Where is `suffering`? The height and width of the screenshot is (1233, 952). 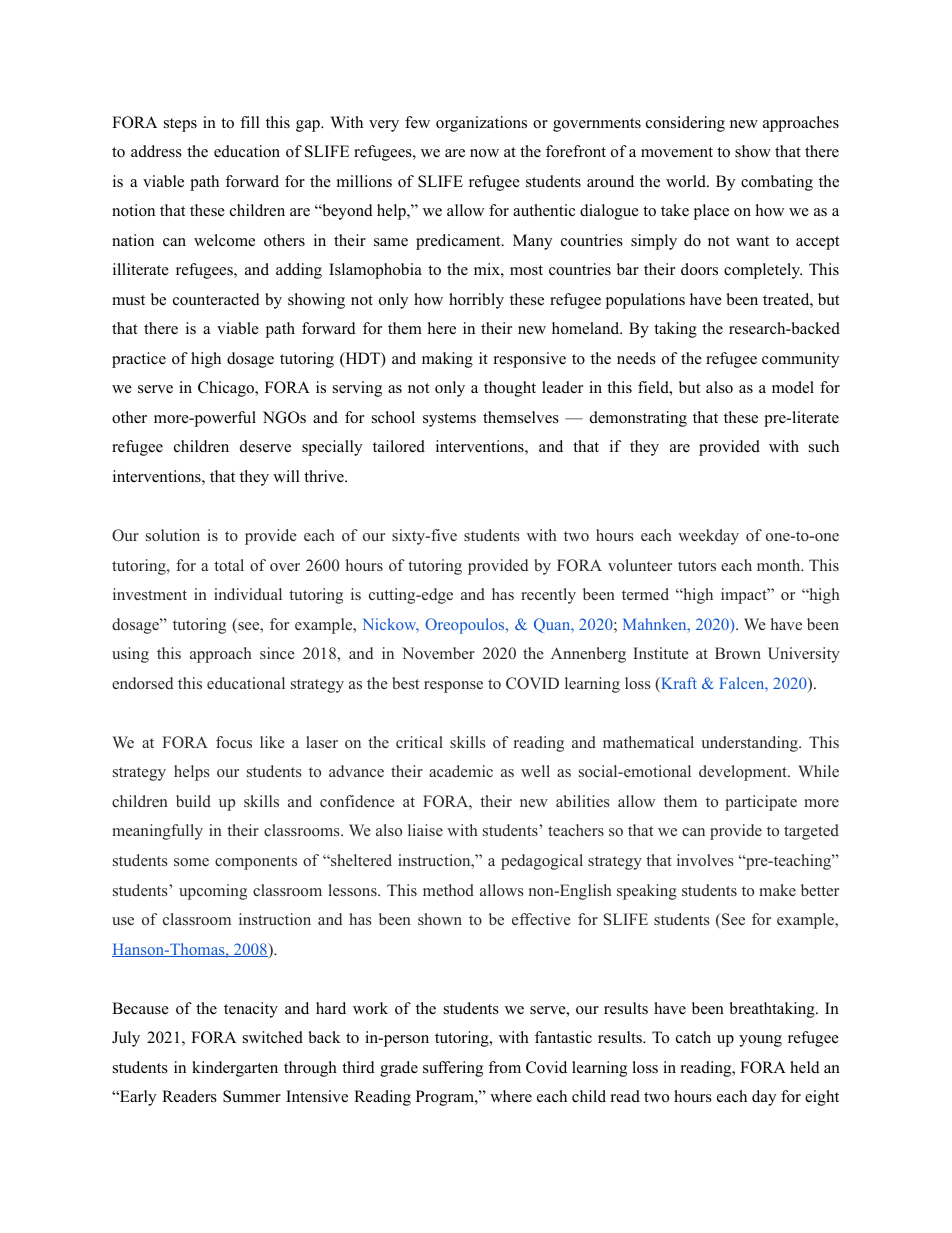
suffering is located at coordinates (453, 1069).
